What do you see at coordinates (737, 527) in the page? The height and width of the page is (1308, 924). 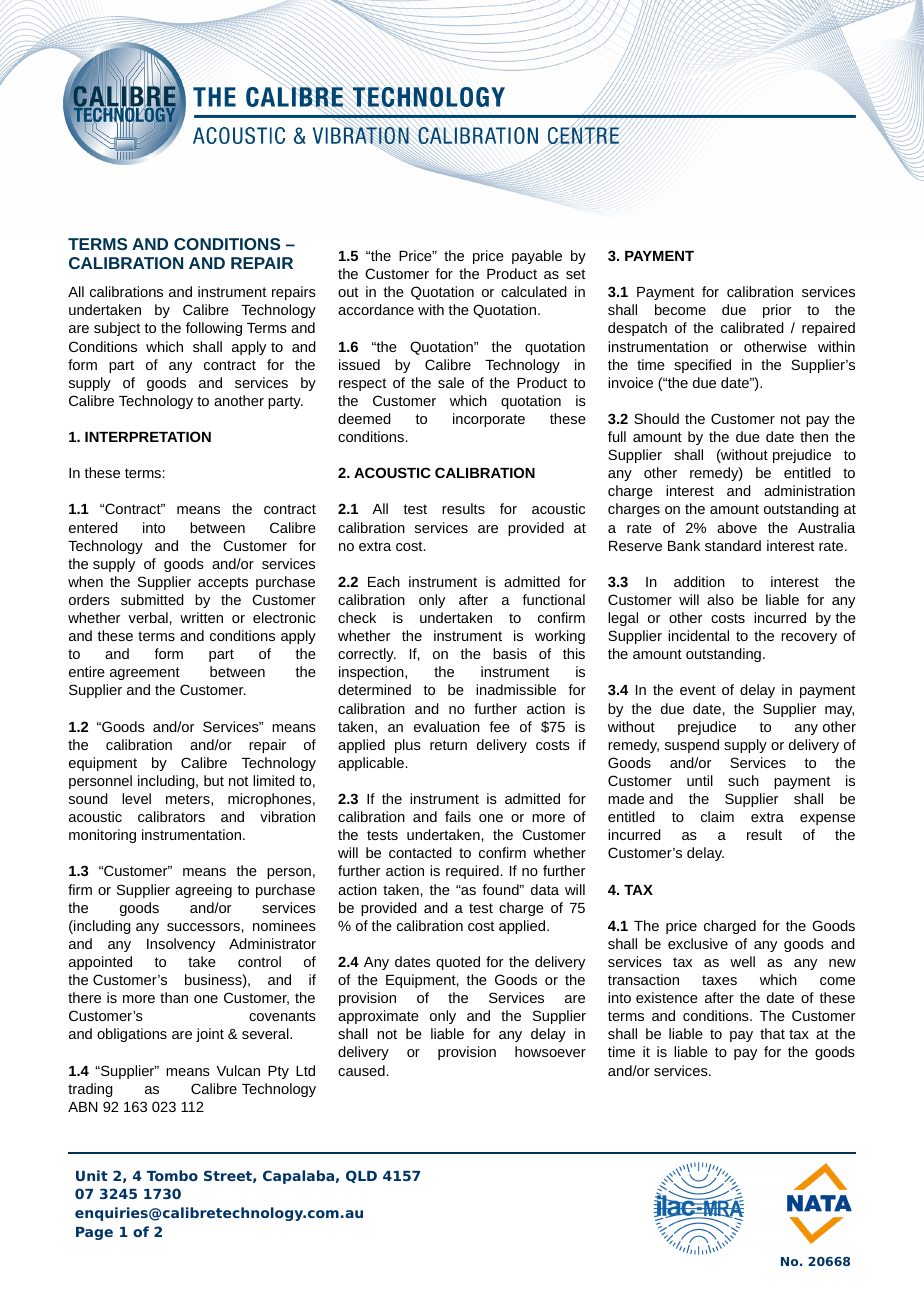 I see `above` at bounding box center [737, 527].
